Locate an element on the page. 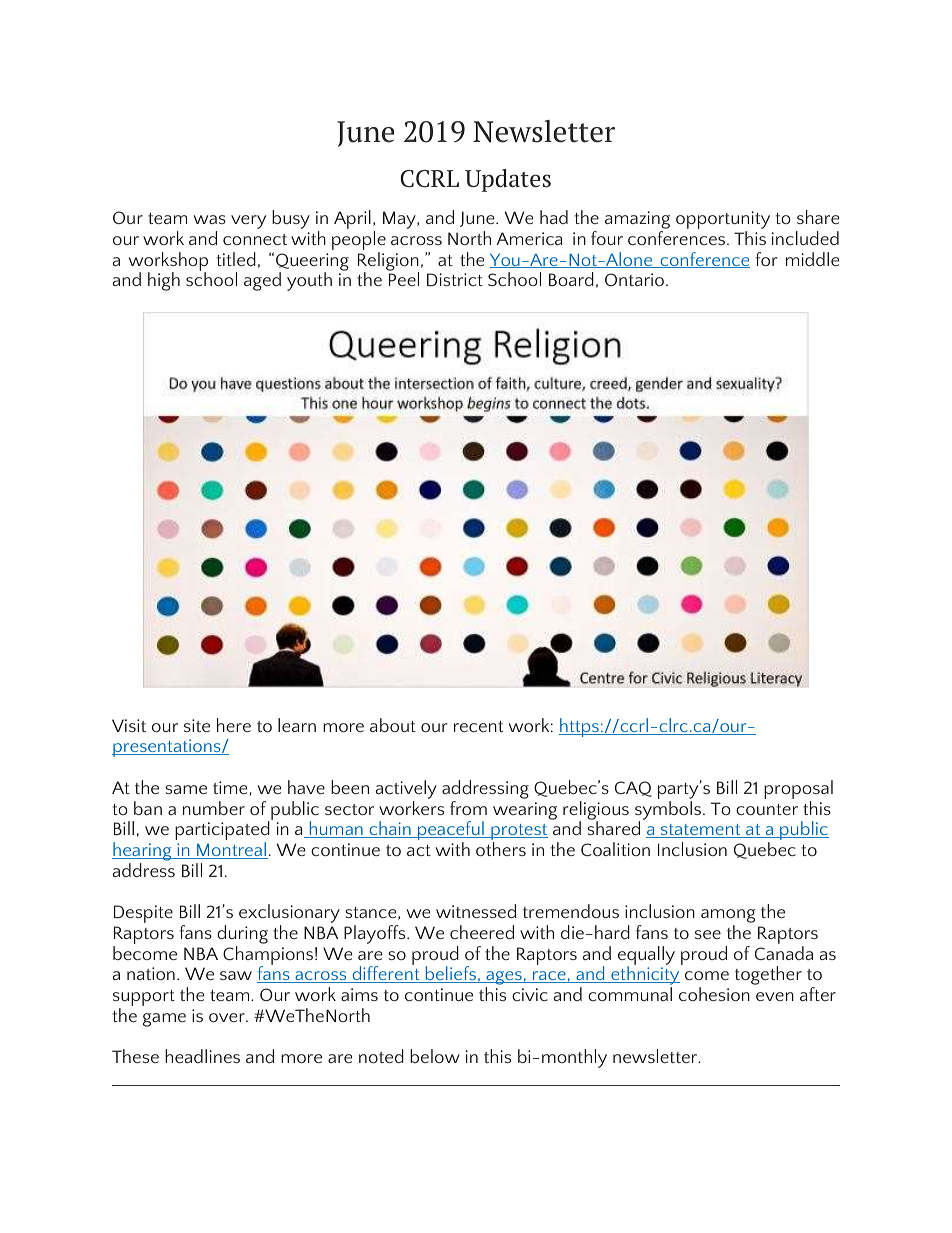  high is located at coordinates (164, 281).
